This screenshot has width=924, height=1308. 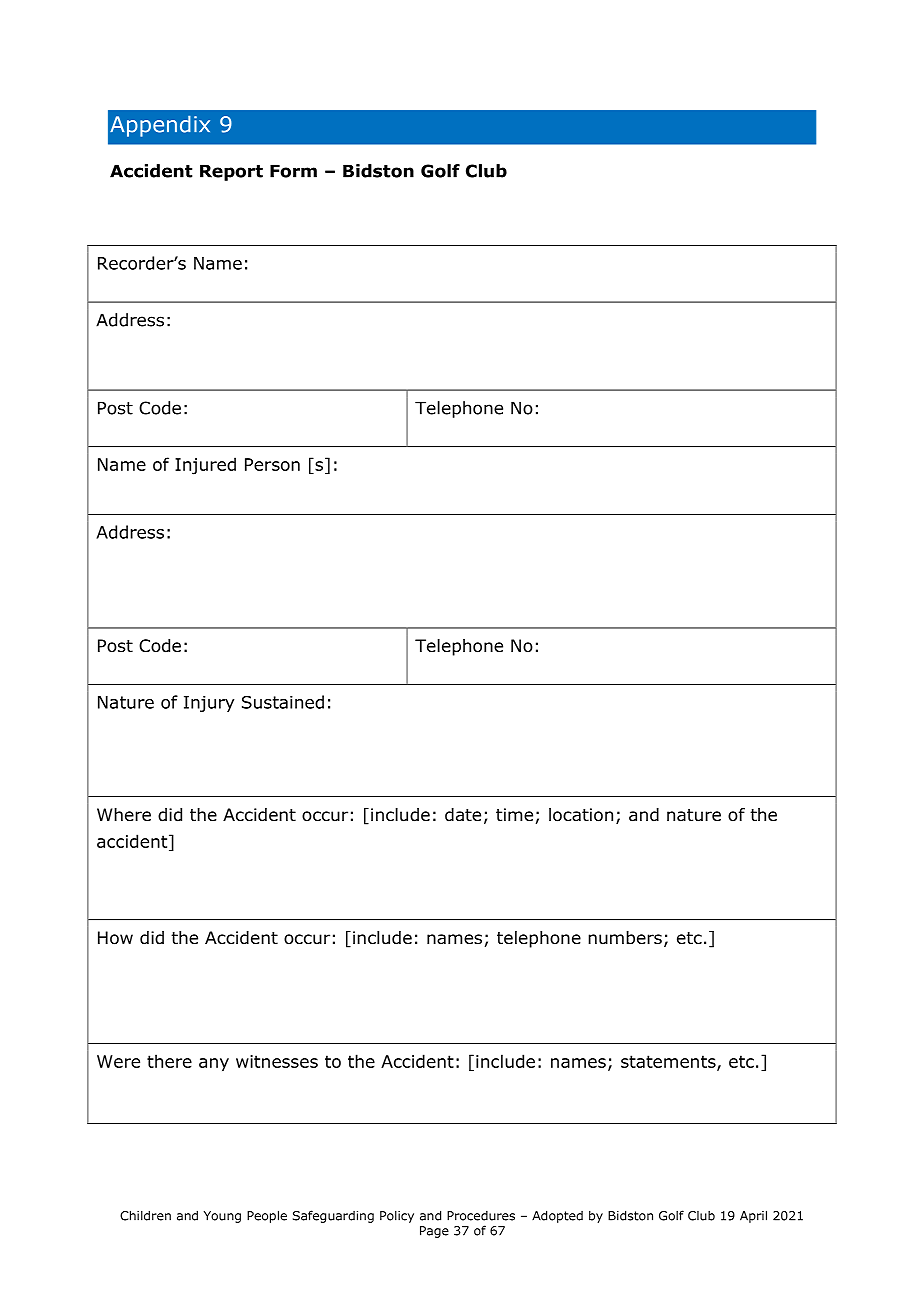 What do you see at coordinates (222, 1217) in the screenshot?
I see `Young` at bounding box center [222, 1217].
